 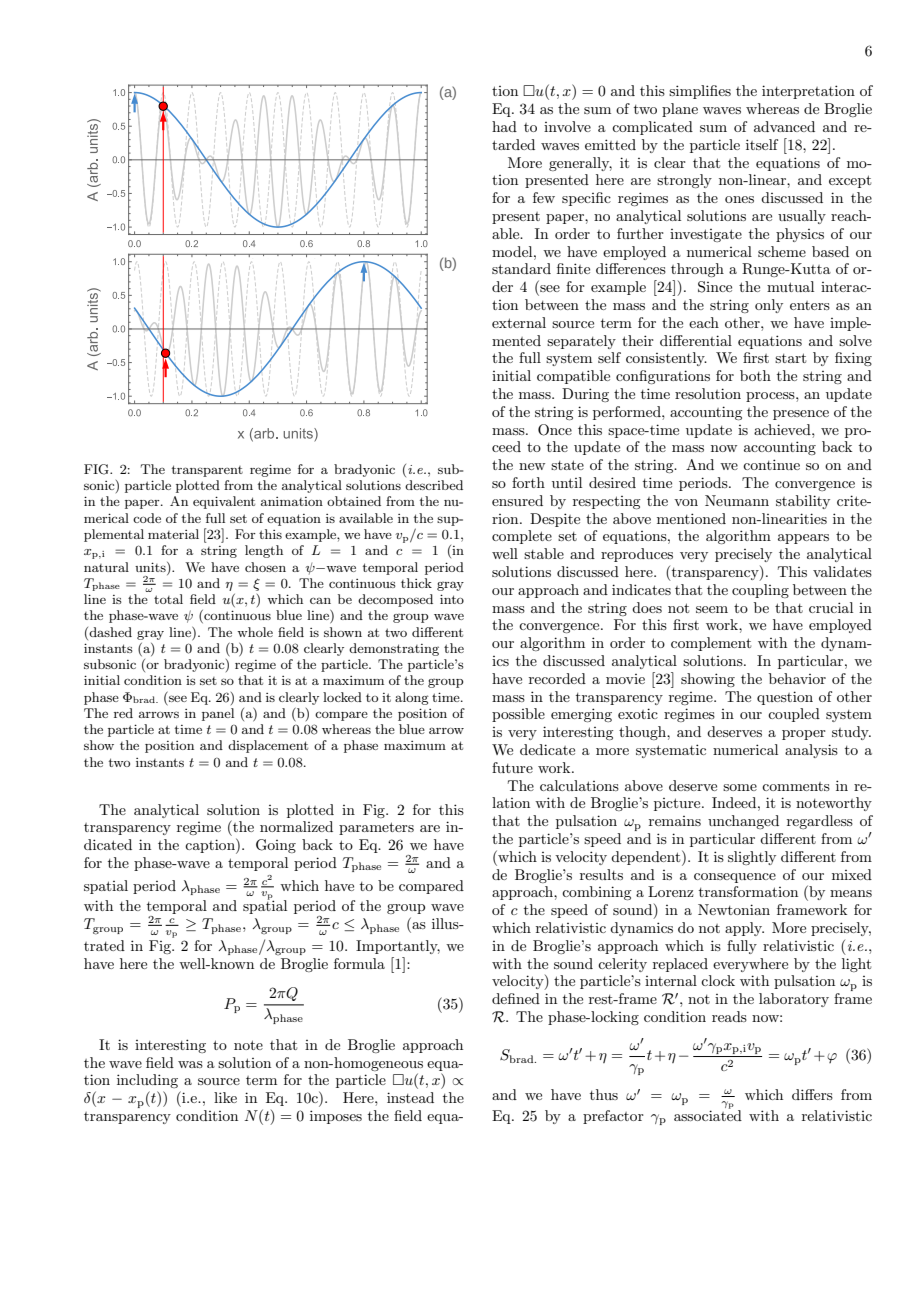 I want to click on had, so click(x=504, y=126).
